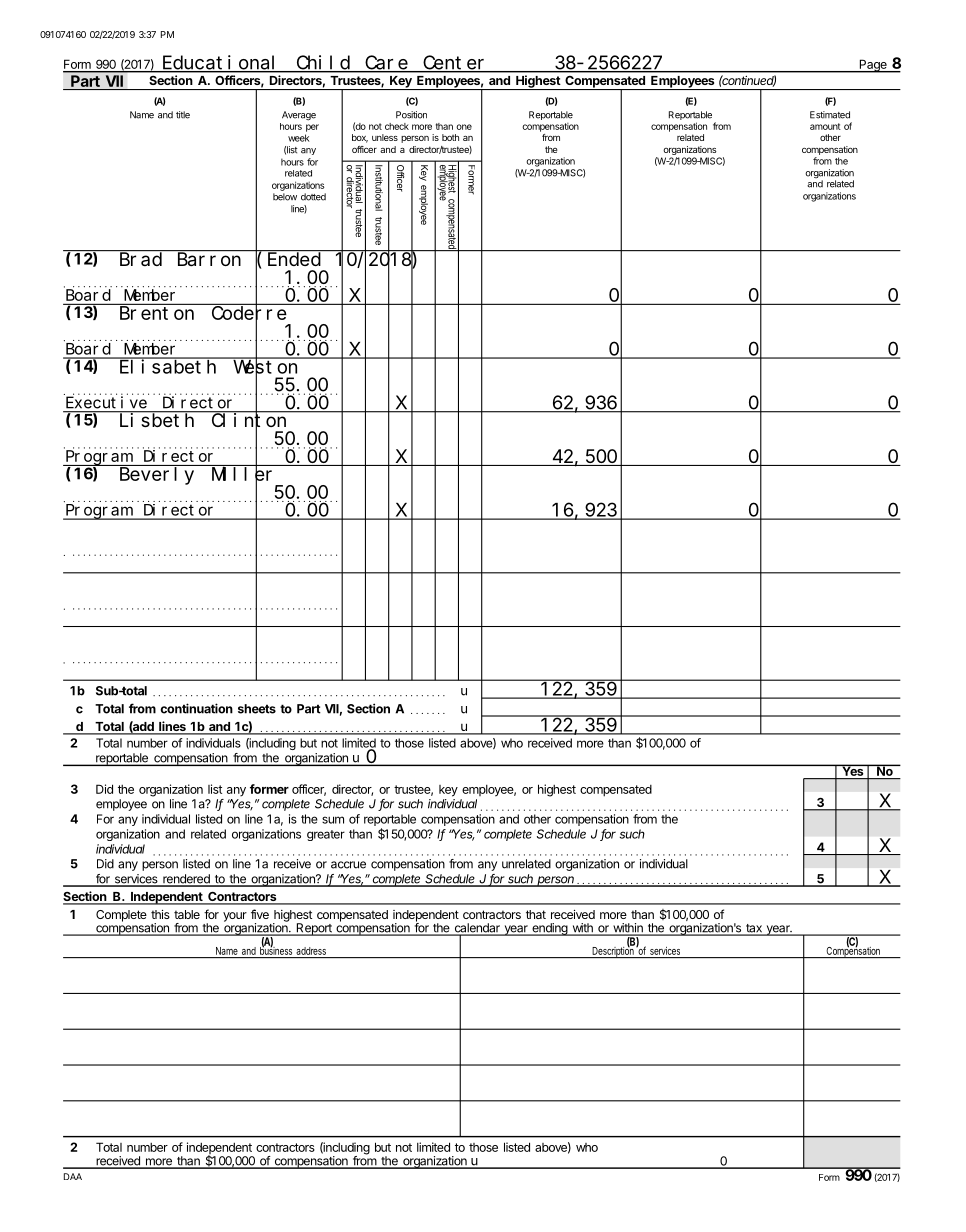 This screenshot has height=1232, width=966. What do you see at coordinates (825, 126) in the screenshot?
I see `amount` at bounding box center [825, 126].
